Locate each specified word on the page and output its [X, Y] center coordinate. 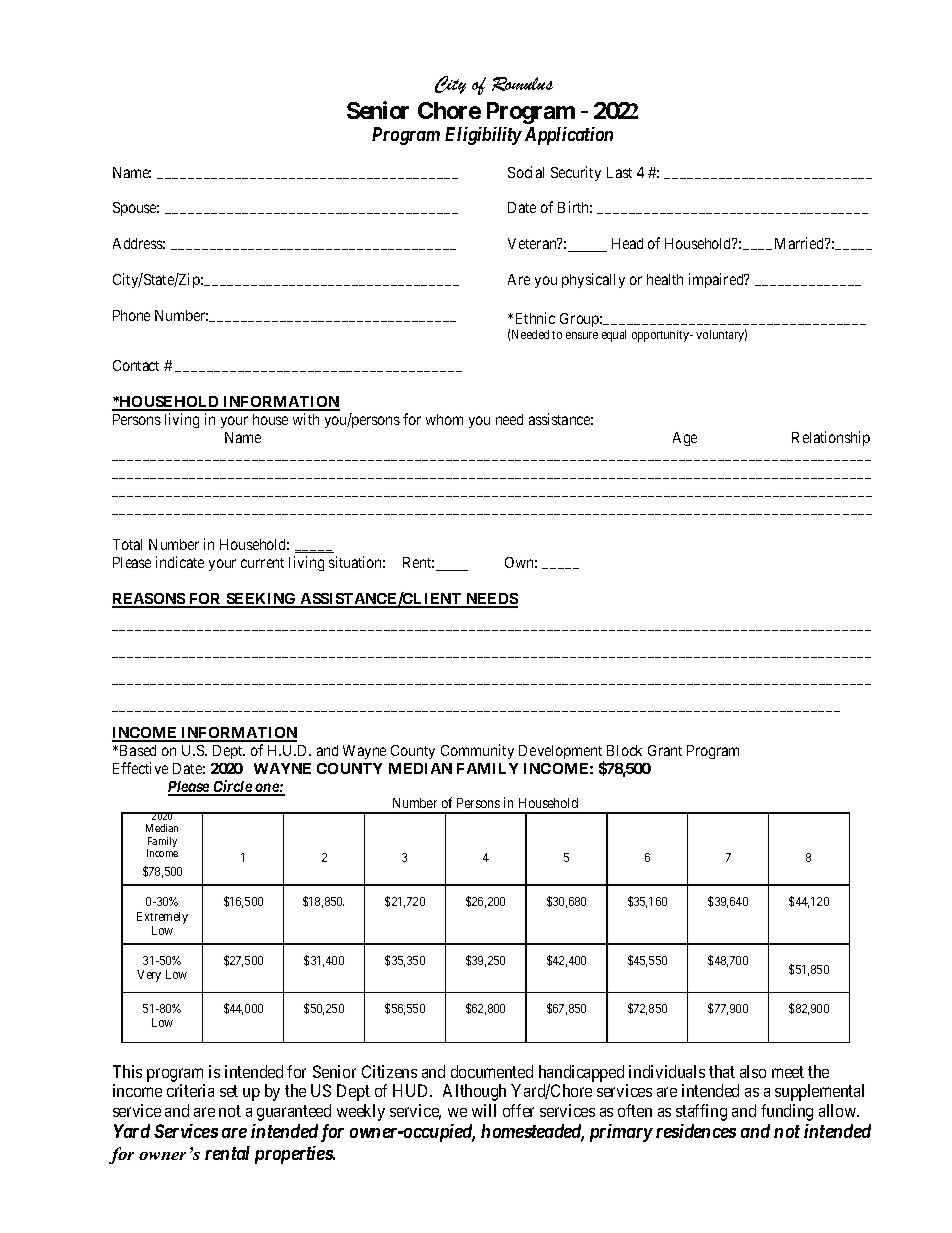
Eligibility [483, 136]
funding [787, 1112]
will [484, 1110]
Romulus [522, 84]
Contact [136, 365]
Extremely [162, 918]
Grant [665, 750]
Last [619, 172]
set [229, 1091]
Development [561, 753]
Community [477, 751]
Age [685, 439]
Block [624, 750]
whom [444, 419]
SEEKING [261, 600]
